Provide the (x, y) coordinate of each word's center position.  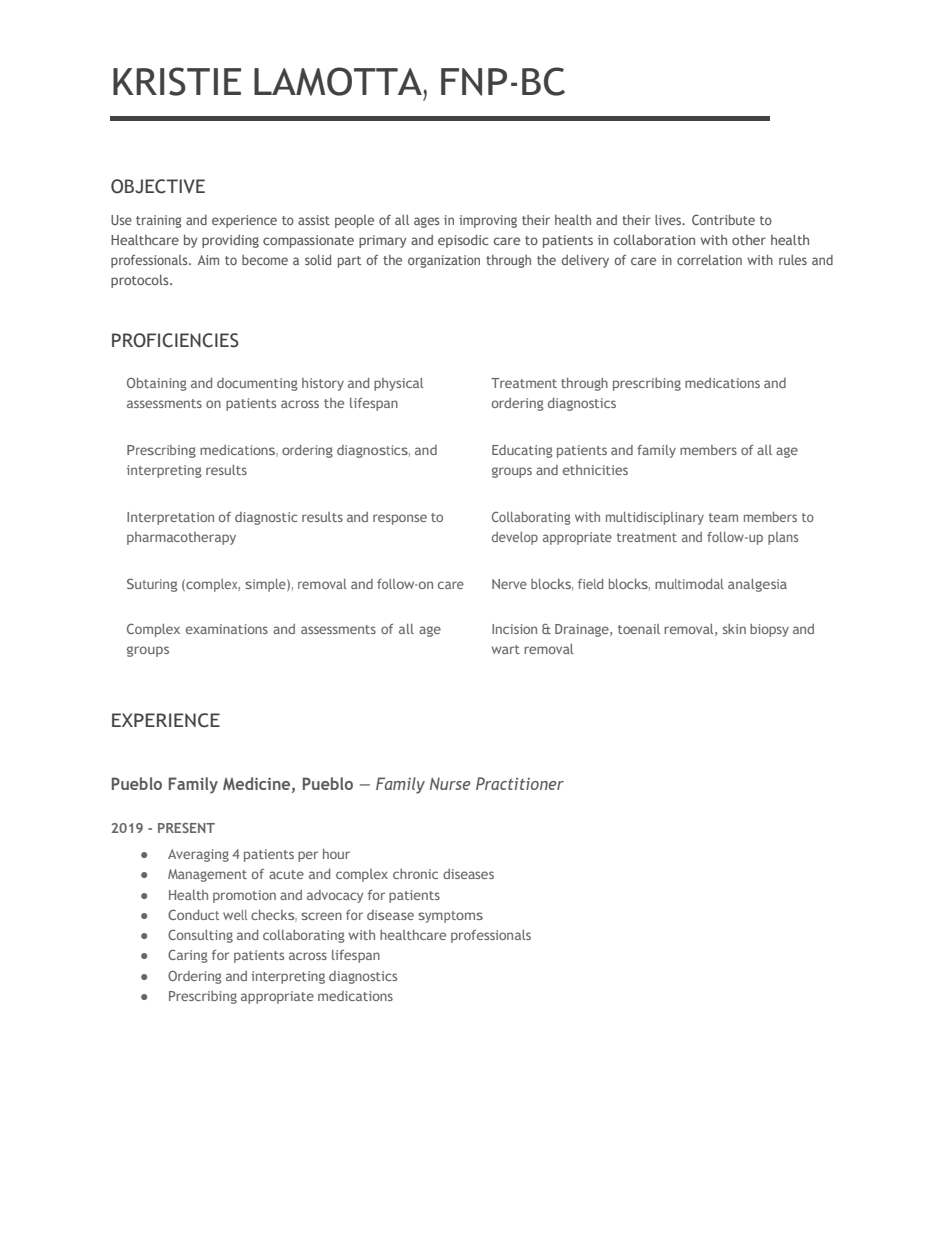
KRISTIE (177, 81)
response (400, 519)
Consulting (200, 936)
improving (488, 221)
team (723, 517)
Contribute (723, 219)
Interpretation (170, 518)
